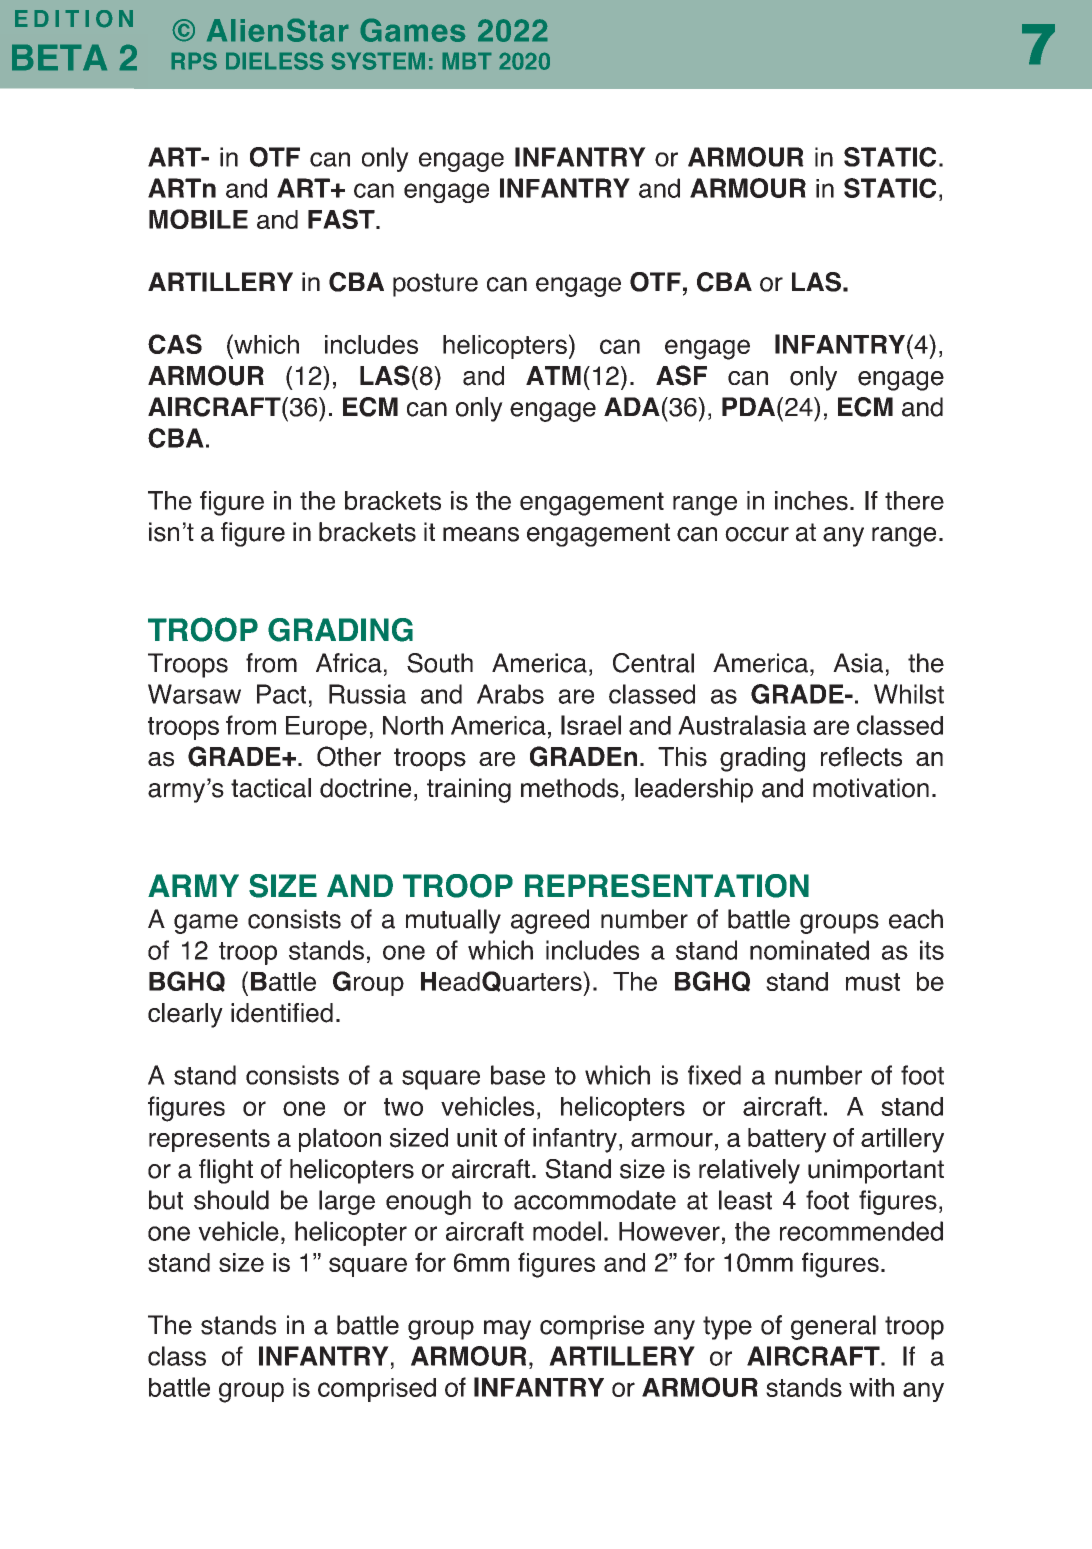 The image size is (1092, 1549). Describe the element at coordinates (833, 1327) in the image. I see `general` at that location.
